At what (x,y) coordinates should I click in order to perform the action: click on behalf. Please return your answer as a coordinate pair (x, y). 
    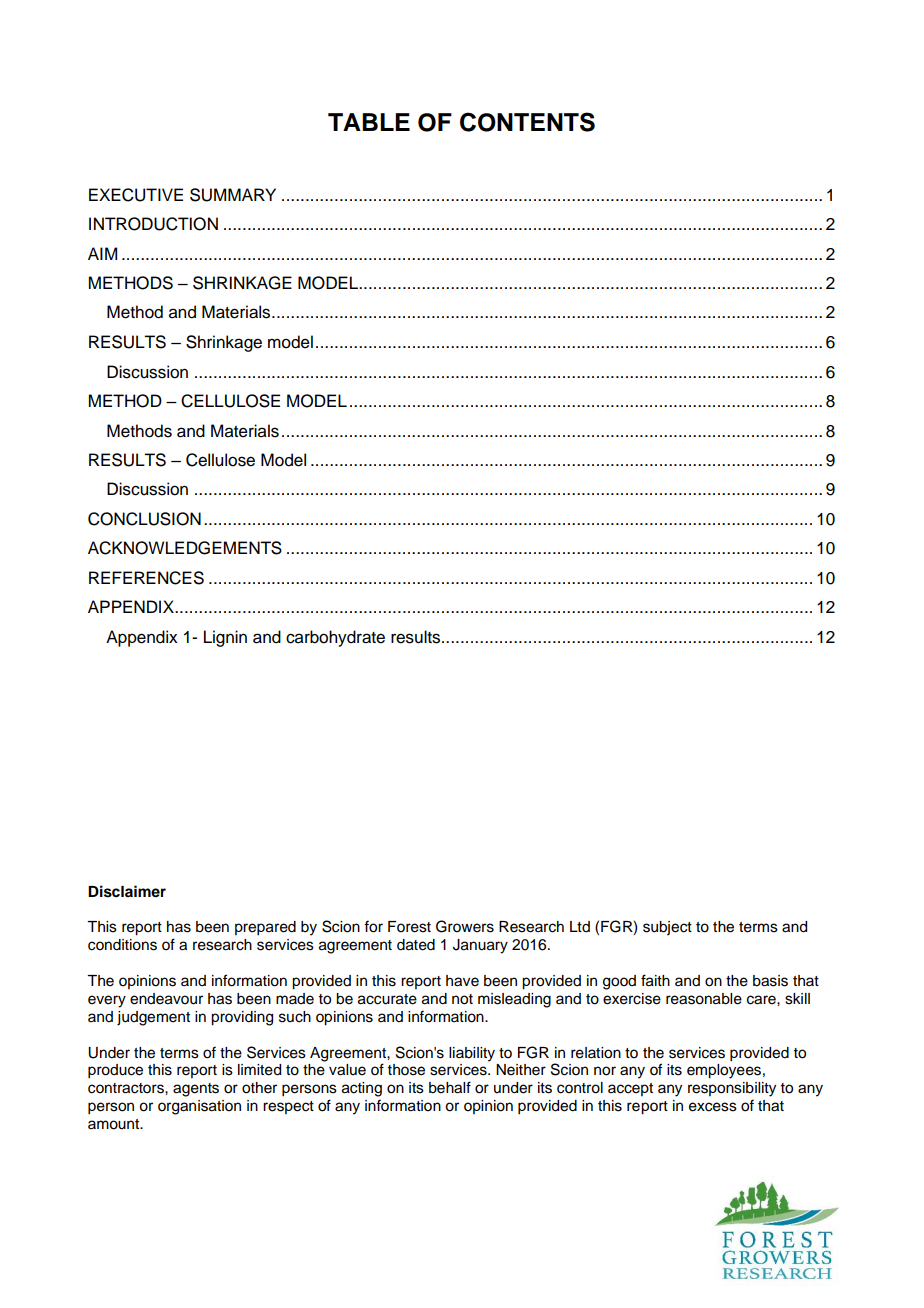
    Looking at the image, I should click on (450, 1087).
